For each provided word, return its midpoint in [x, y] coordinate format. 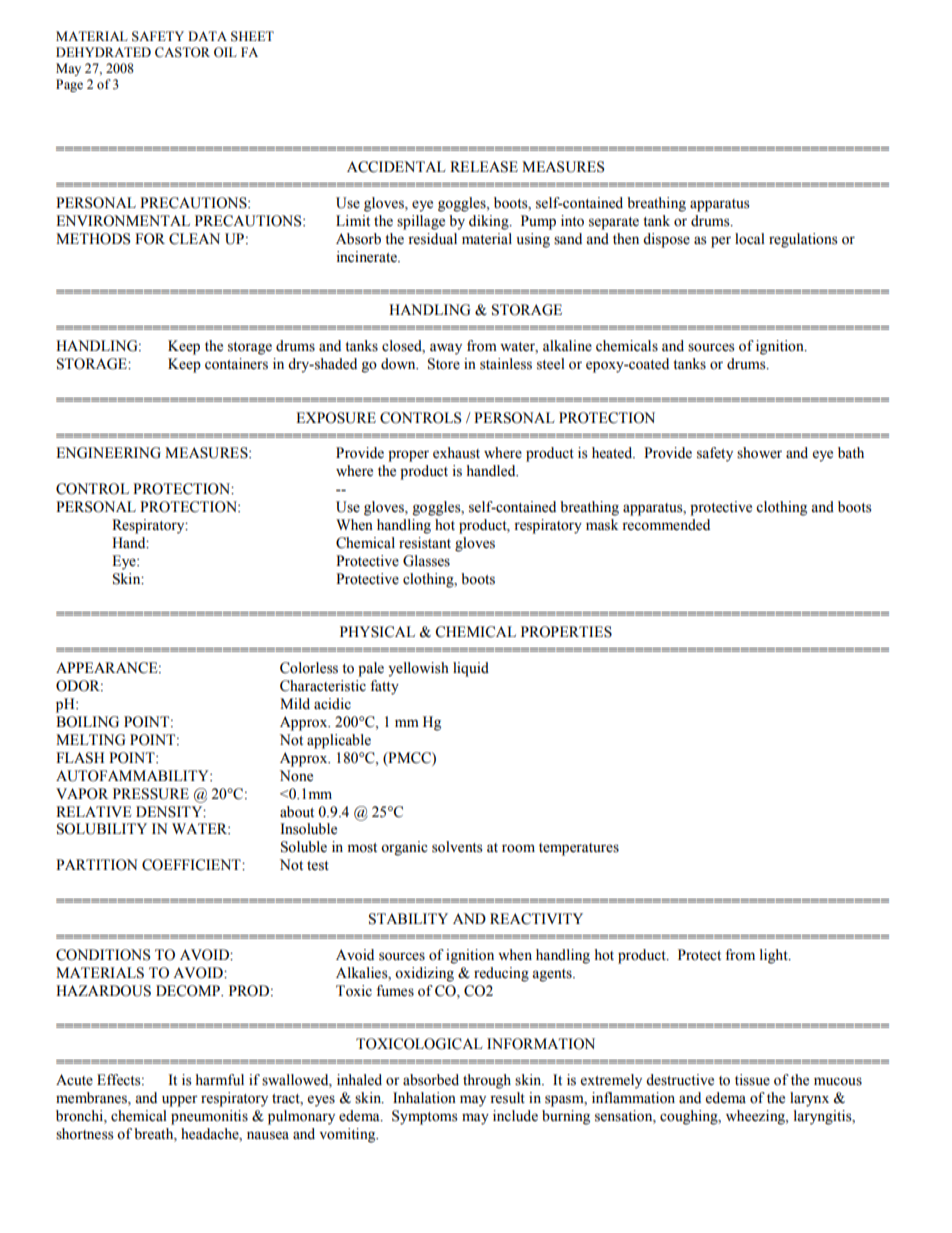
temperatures [579, 849]
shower [759, 453]
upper [180, 1101]
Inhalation [424, 1098]
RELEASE [484, 167]
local [750, 239]
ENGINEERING [108, 453]
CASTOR [182, 52]
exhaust [456, 453]
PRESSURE [151, 794]
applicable [339, 741]
